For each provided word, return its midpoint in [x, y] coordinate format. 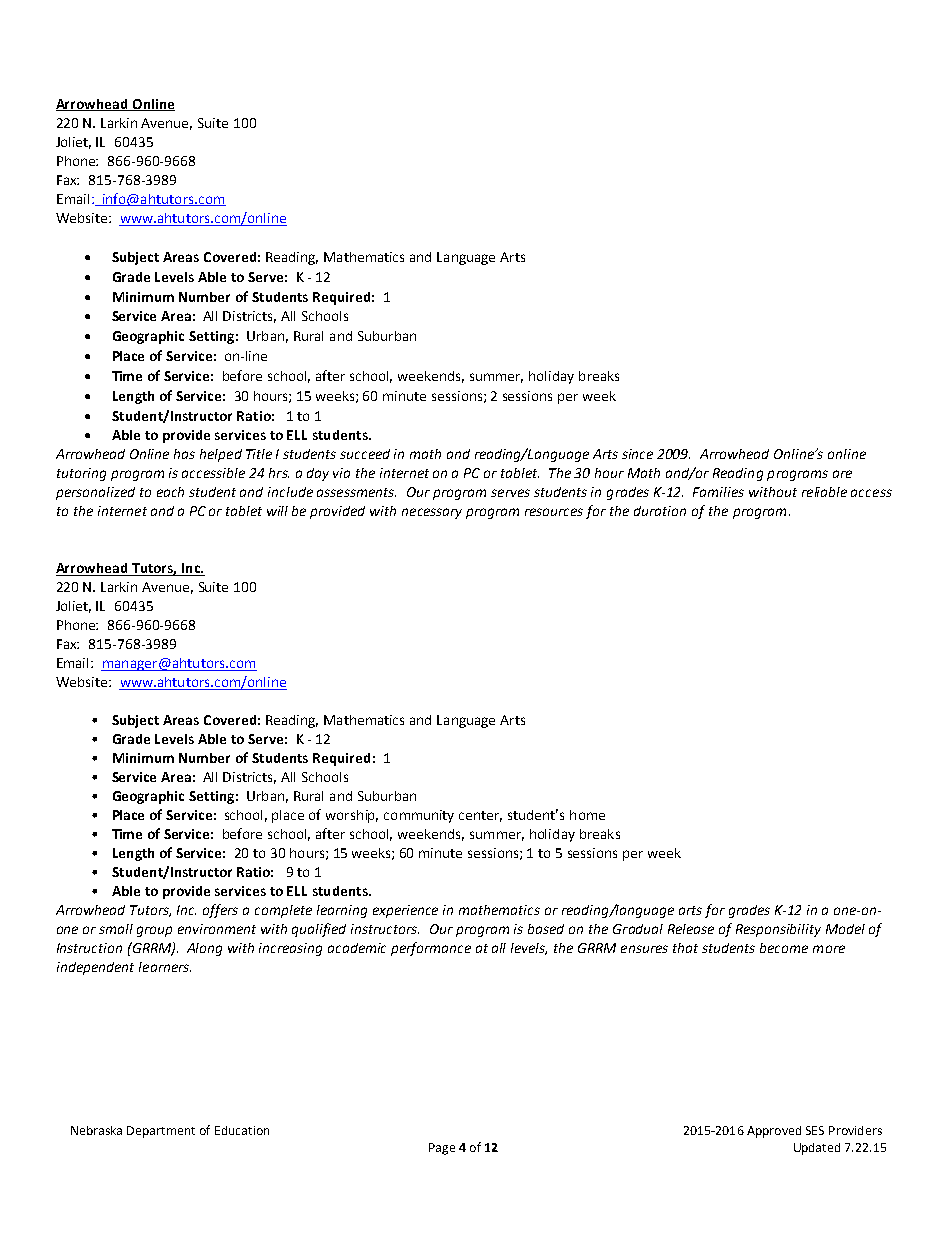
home [587, 815]
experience [405, 911]
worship [352, 816]
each [170, 492]
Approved [774, 1132]
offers [220, 911]
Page [442, 1149]
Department [161, 1132]
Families [718, 492]
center [480, 816]
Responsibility [778, 930]
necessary [432, 513]
